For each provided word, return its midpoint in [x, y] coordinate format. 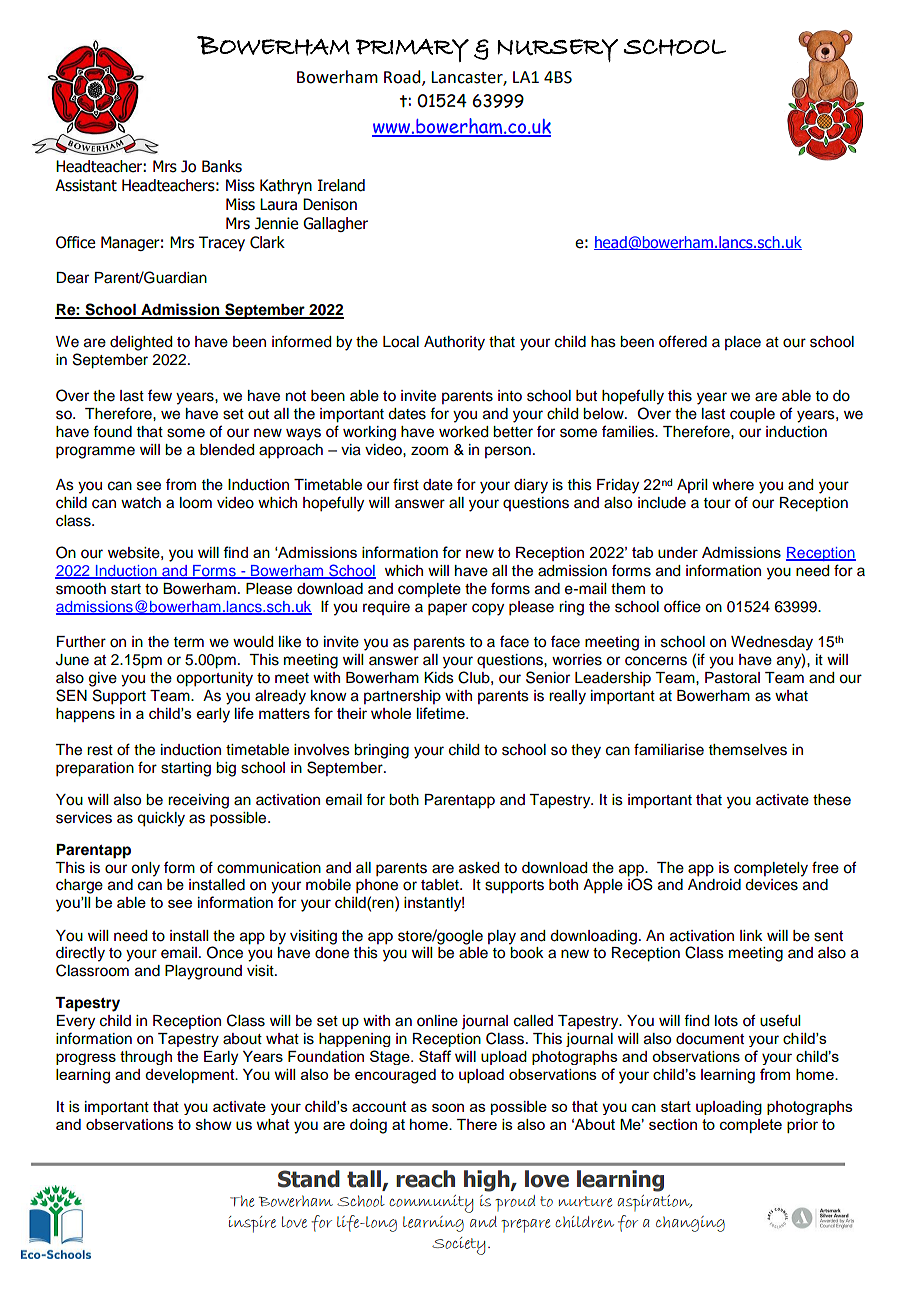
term [189, 642]
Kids [439, 678]
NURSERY [557, 50]
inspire [252, 1224]
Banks [222, 166]
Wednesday [772, 643]
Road [403, 78]
